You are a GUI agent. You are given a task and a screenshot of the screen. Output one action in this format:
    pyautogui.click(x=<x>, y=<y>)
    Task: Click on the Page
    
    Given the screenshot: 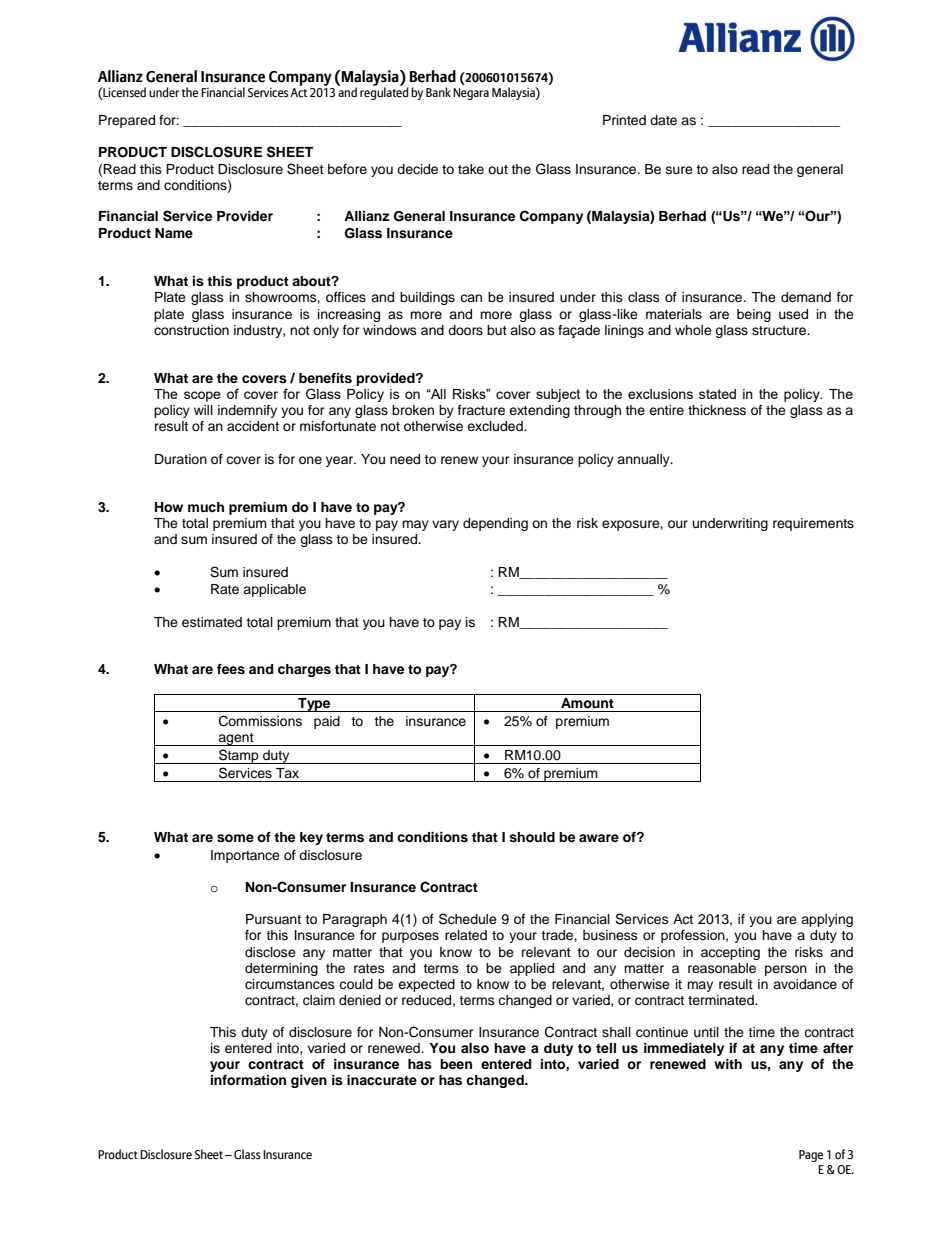 What is the action you would take?
    pyautogui.click(x=811, y=1156)
